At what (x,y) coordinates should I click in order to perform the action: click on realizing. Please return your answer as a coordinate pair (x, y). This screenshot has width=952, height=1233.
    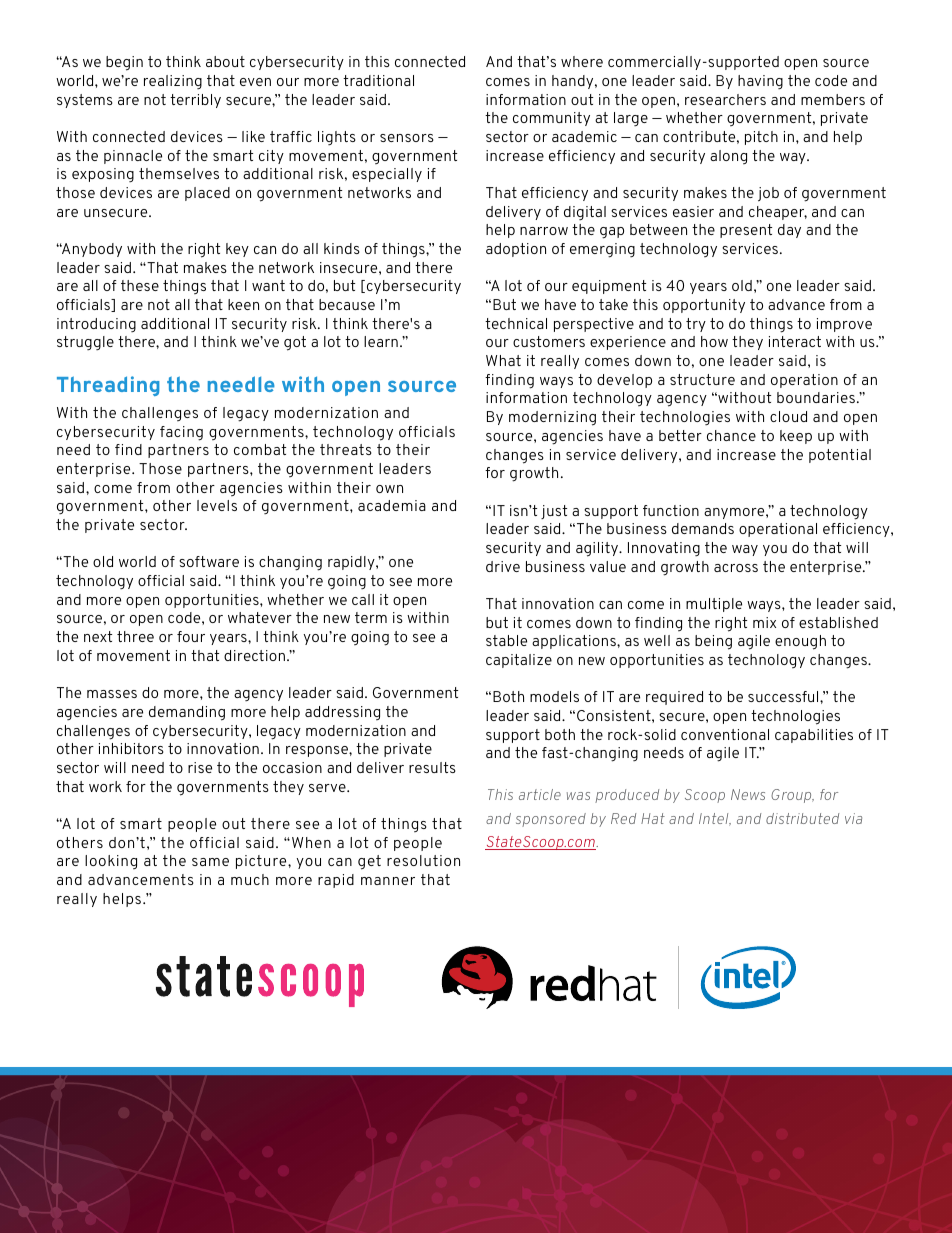
    Looking at the image, I should click on (173, 82).
